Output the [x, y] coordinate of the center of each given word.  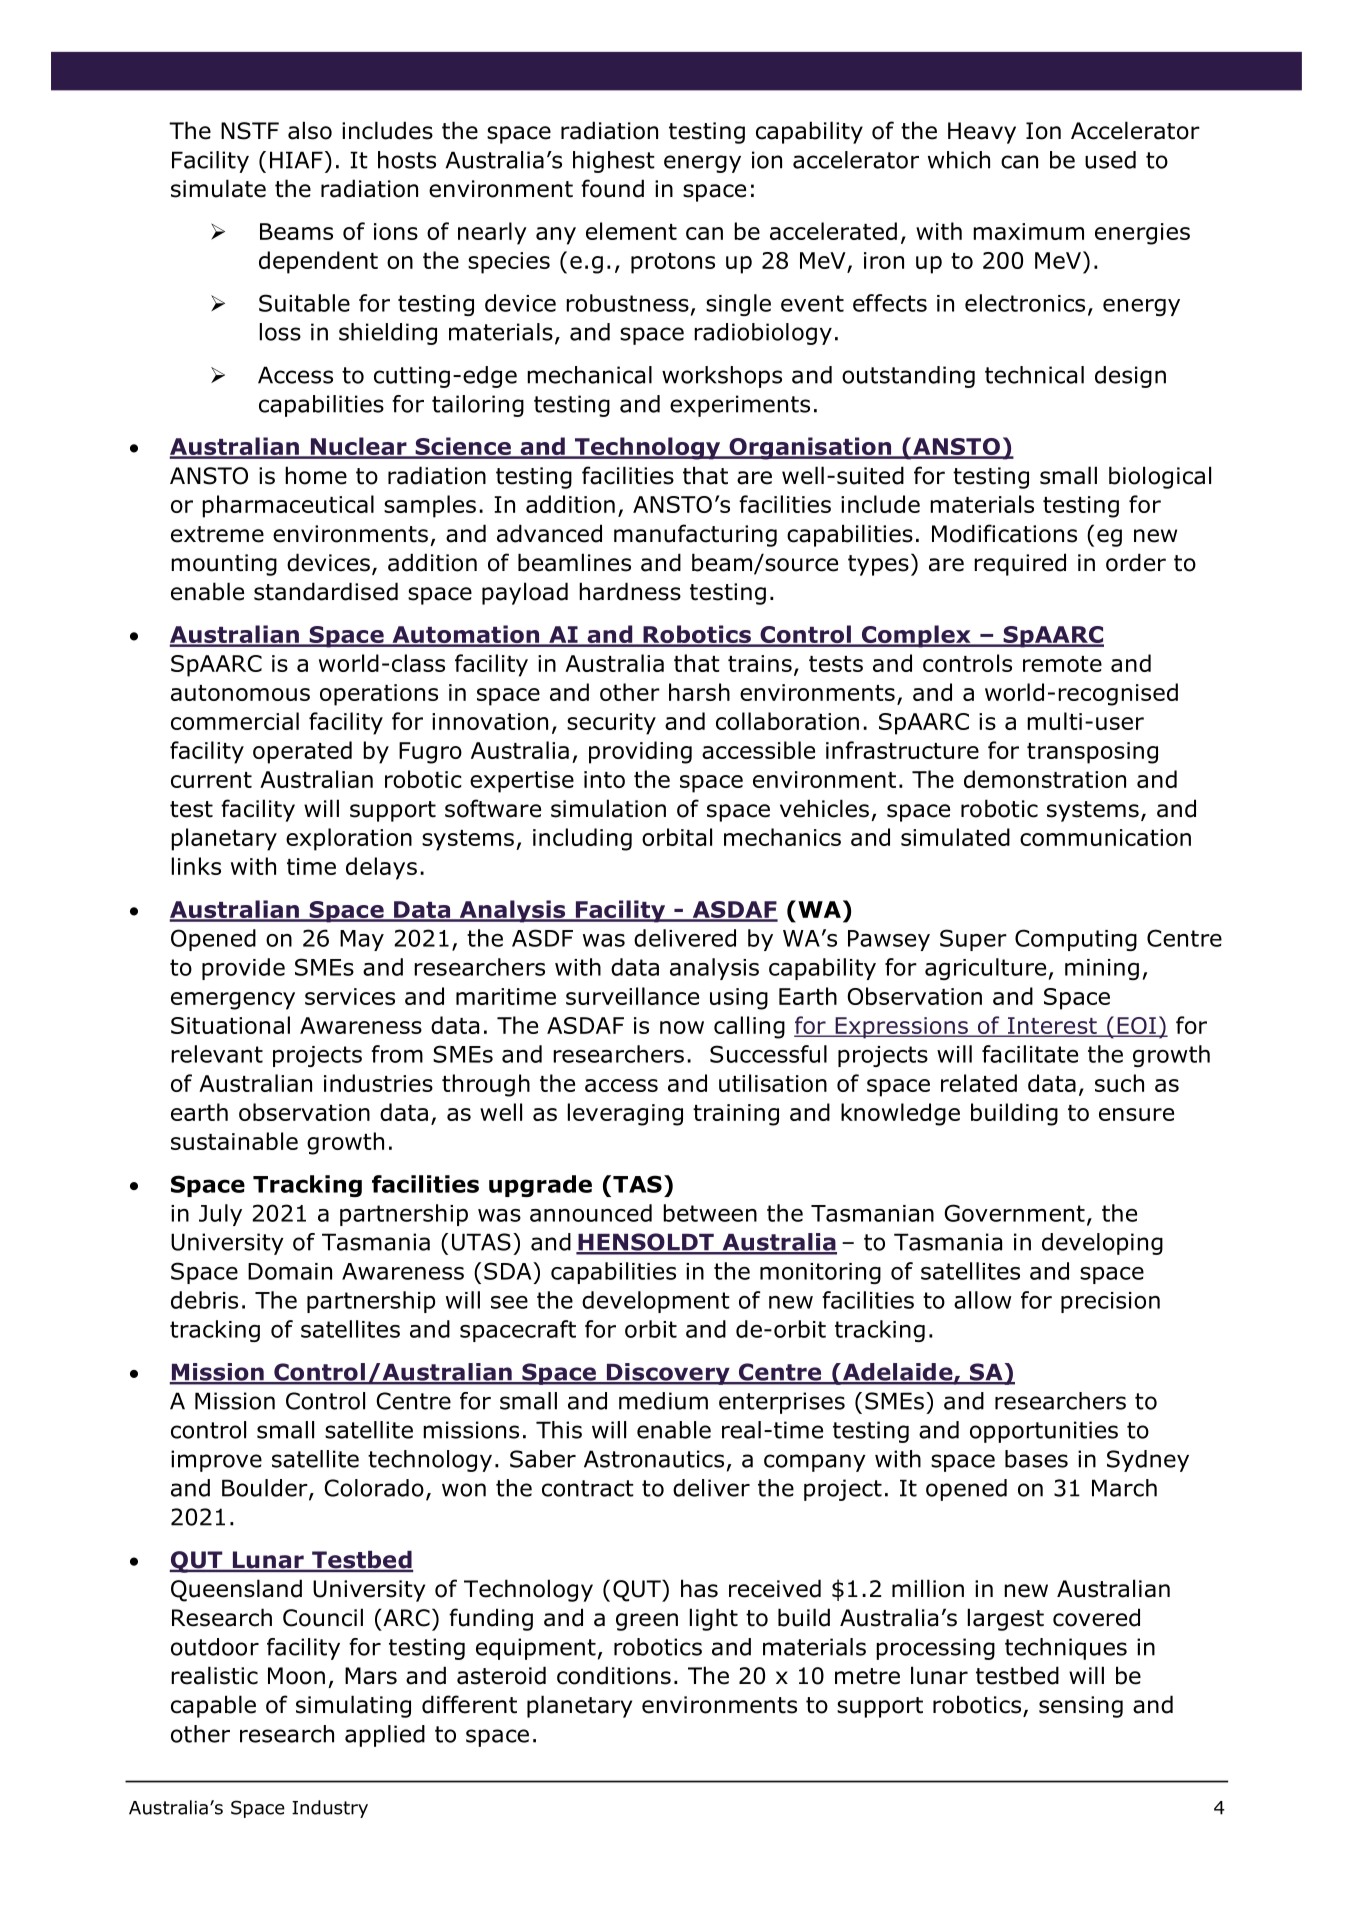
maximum [1028, 231]
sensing [1081, 1707]
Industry [330, 1809]
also [310, 130]
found [612, 188]
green [647, 1622]
